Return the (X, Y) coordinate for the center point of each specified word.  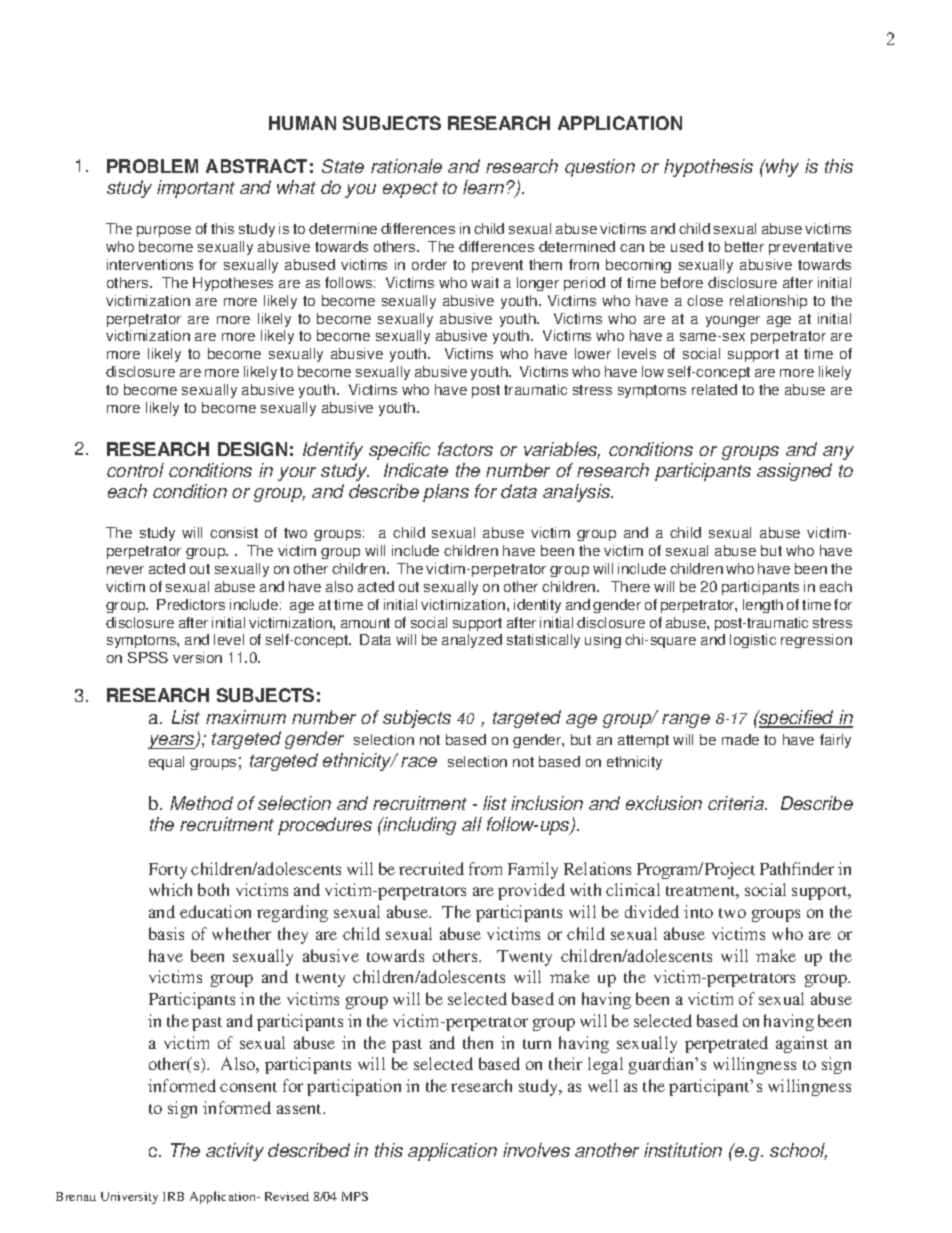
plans (446, 493)
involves (536, 1150)
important (196, 189)
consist (234, 532)
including (419, 826)
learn (485, 187)
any (838, 453)
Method (201, 803)
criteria (737, 803)
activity (235, 1152)
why (782, 168)
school (798, 1151)
